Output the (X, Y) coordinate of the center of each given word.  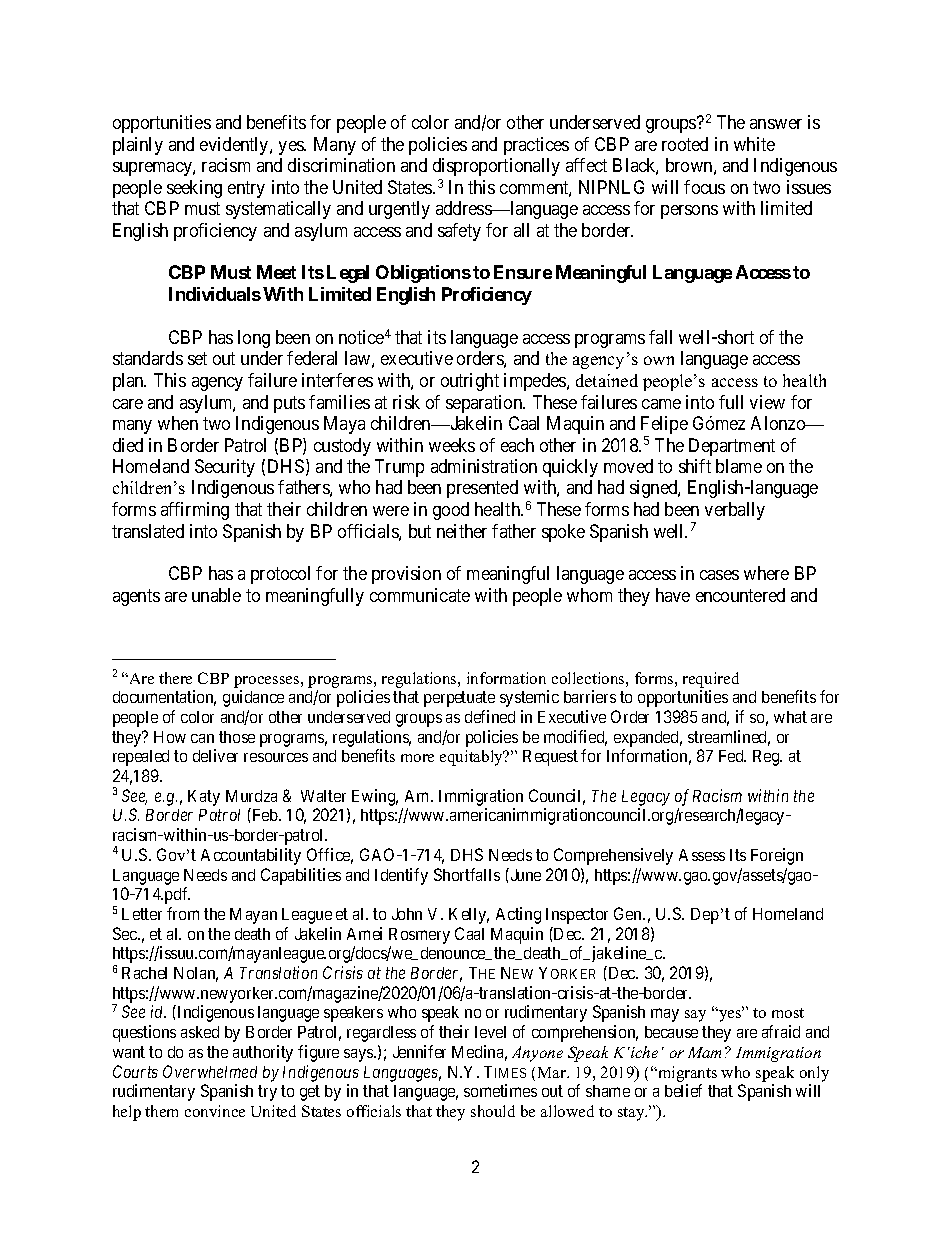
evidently (235, 146)
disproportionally (496, 167)
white (754, 144)
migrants (686, 1074)
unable (216, 595)
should (493, 1111)
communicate (420, 595)
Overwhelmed (210, 1071)
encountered (740, 595)
